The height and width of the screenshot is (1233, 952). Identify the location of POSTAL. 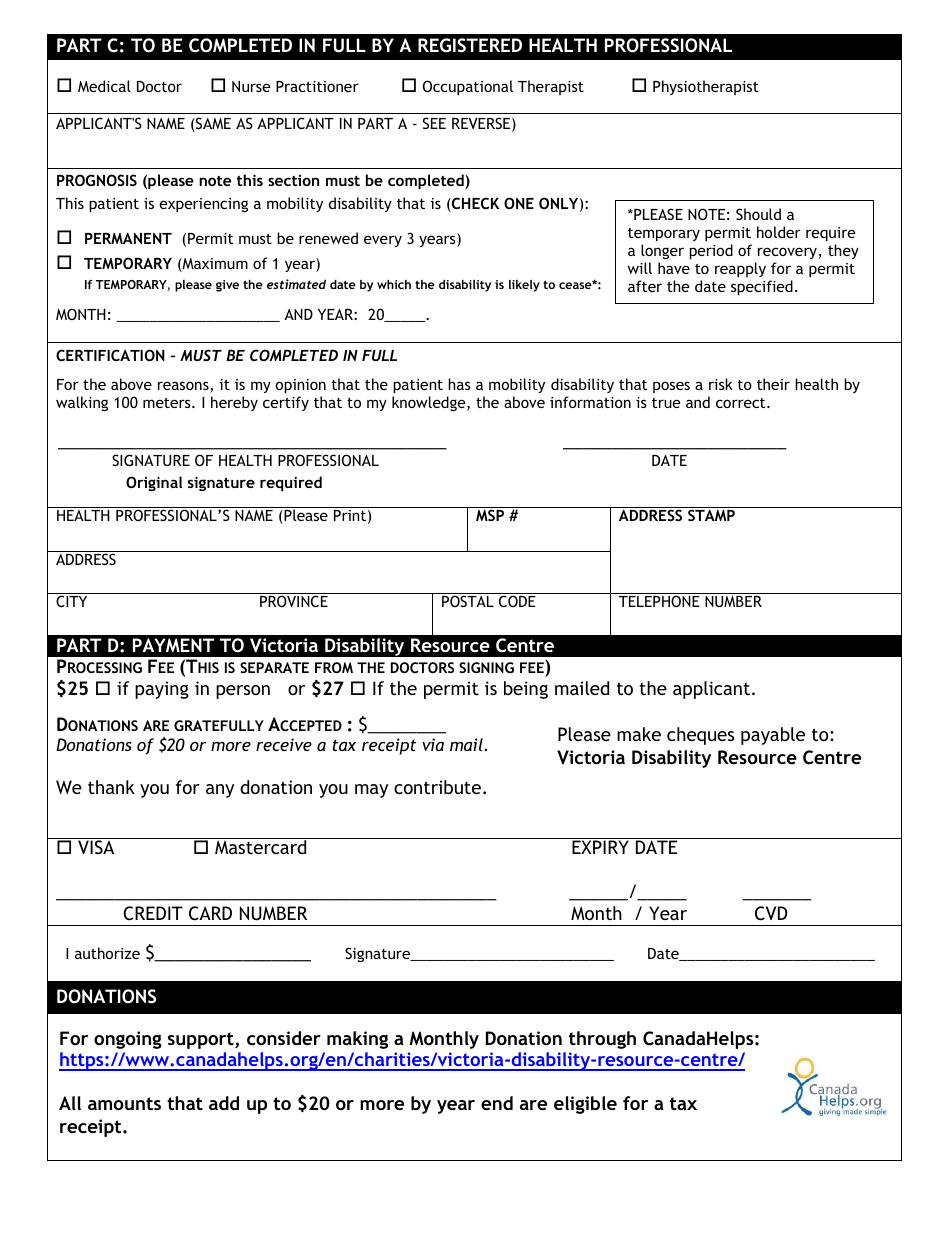
(468, 601).
